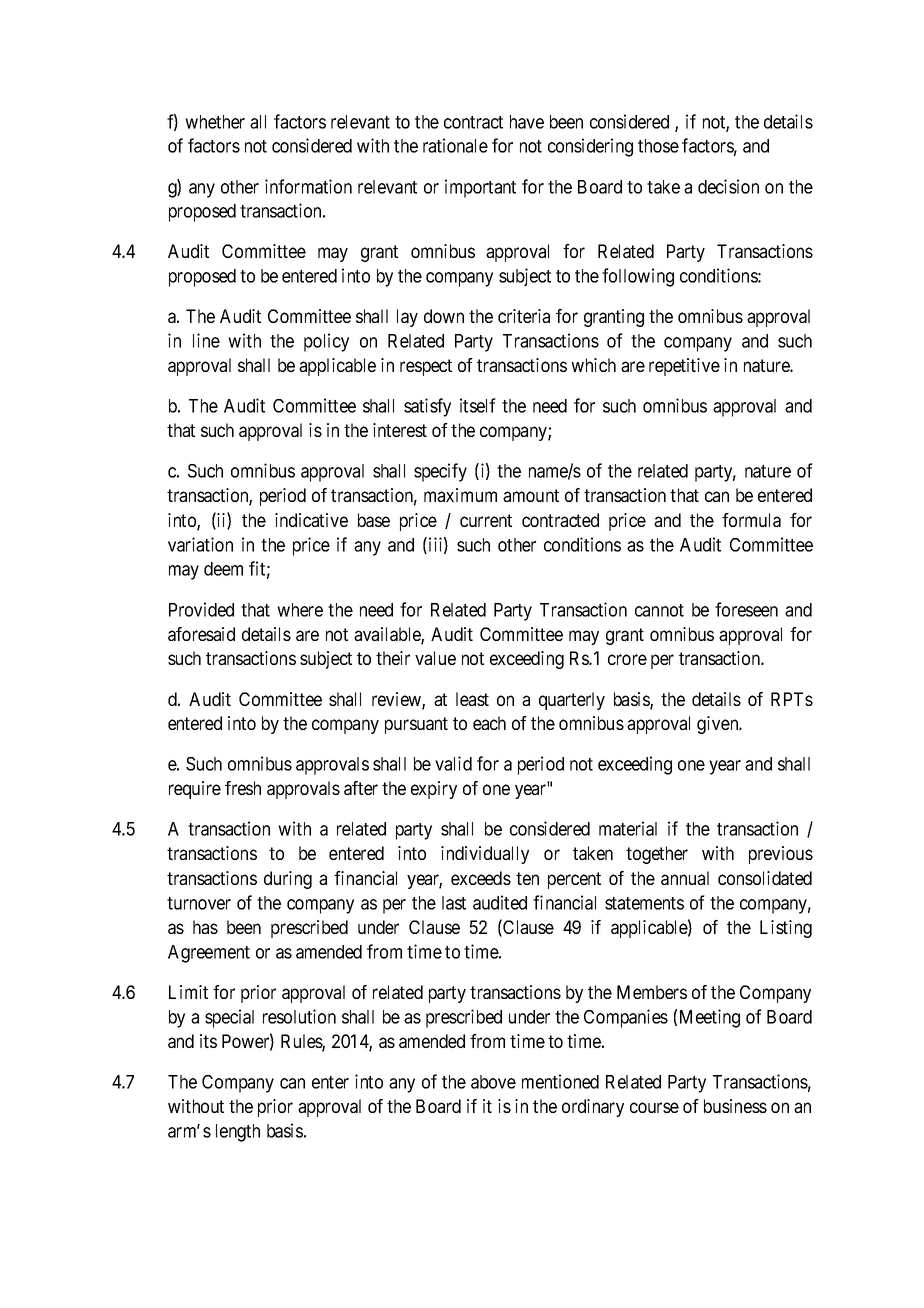  Describe the element at coordinates (485, 855) in the page. I see `individually` at that location.
